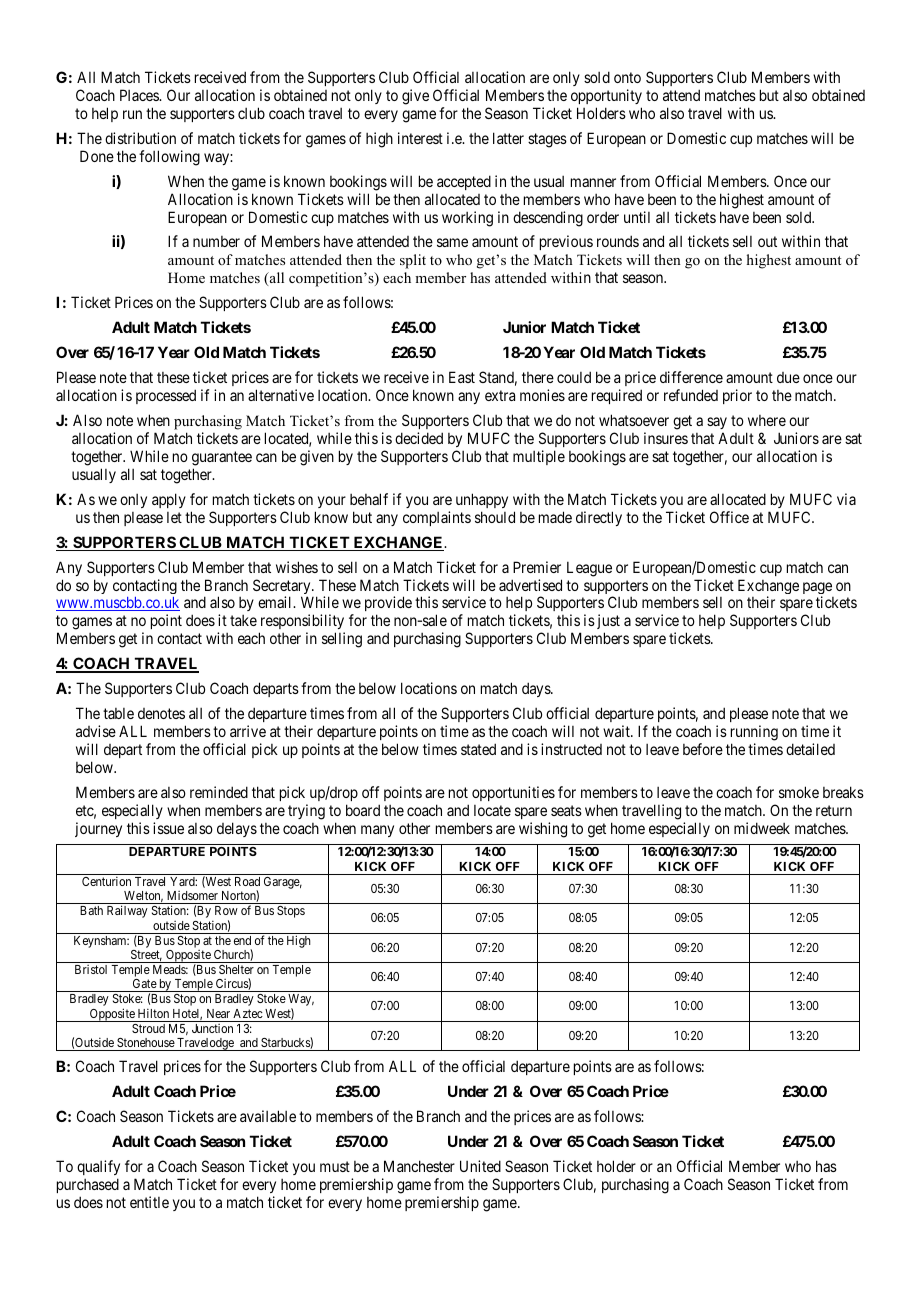  I want to click on onto, so click(627, 77).
